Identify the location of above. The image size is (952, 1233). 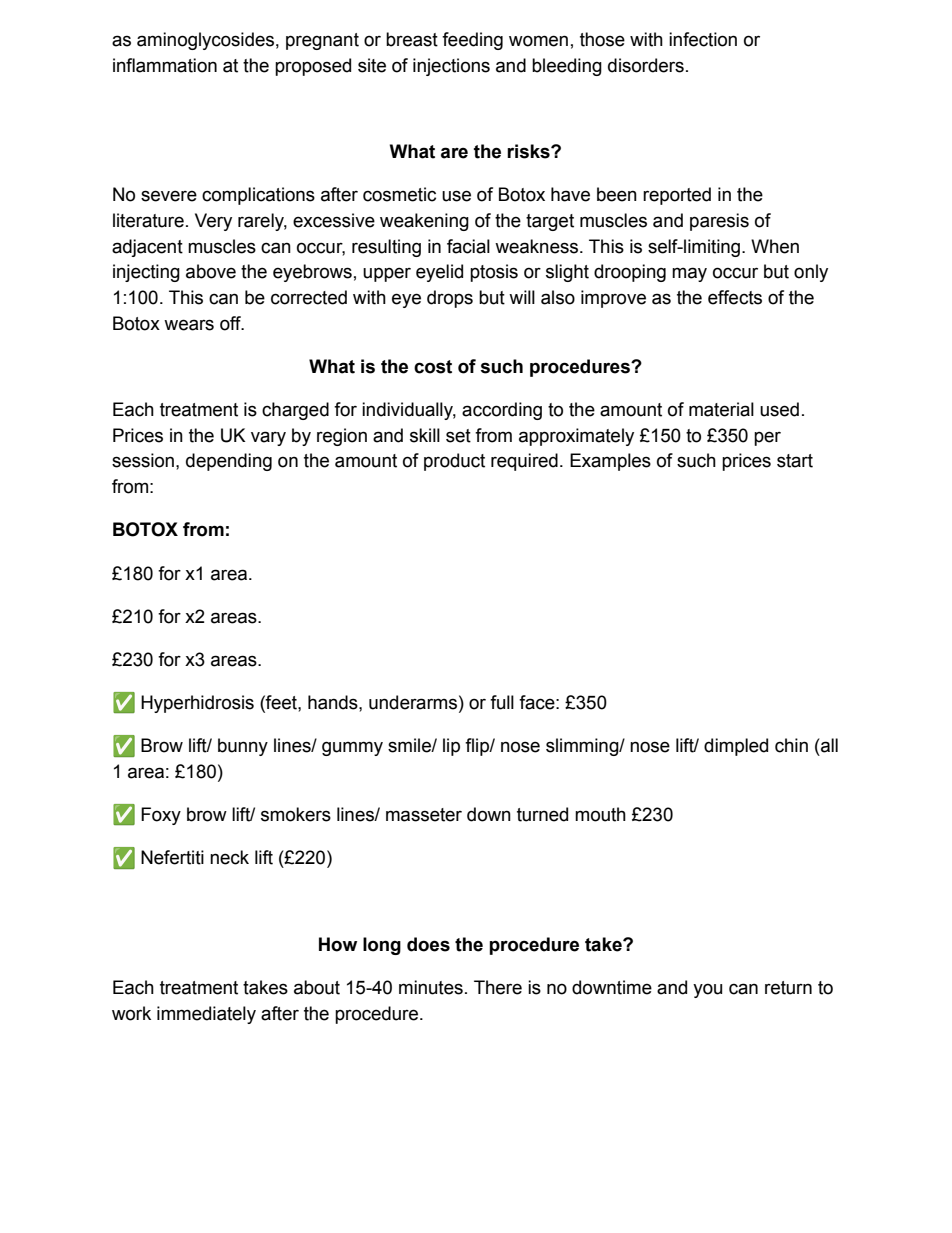
(211, 271).
